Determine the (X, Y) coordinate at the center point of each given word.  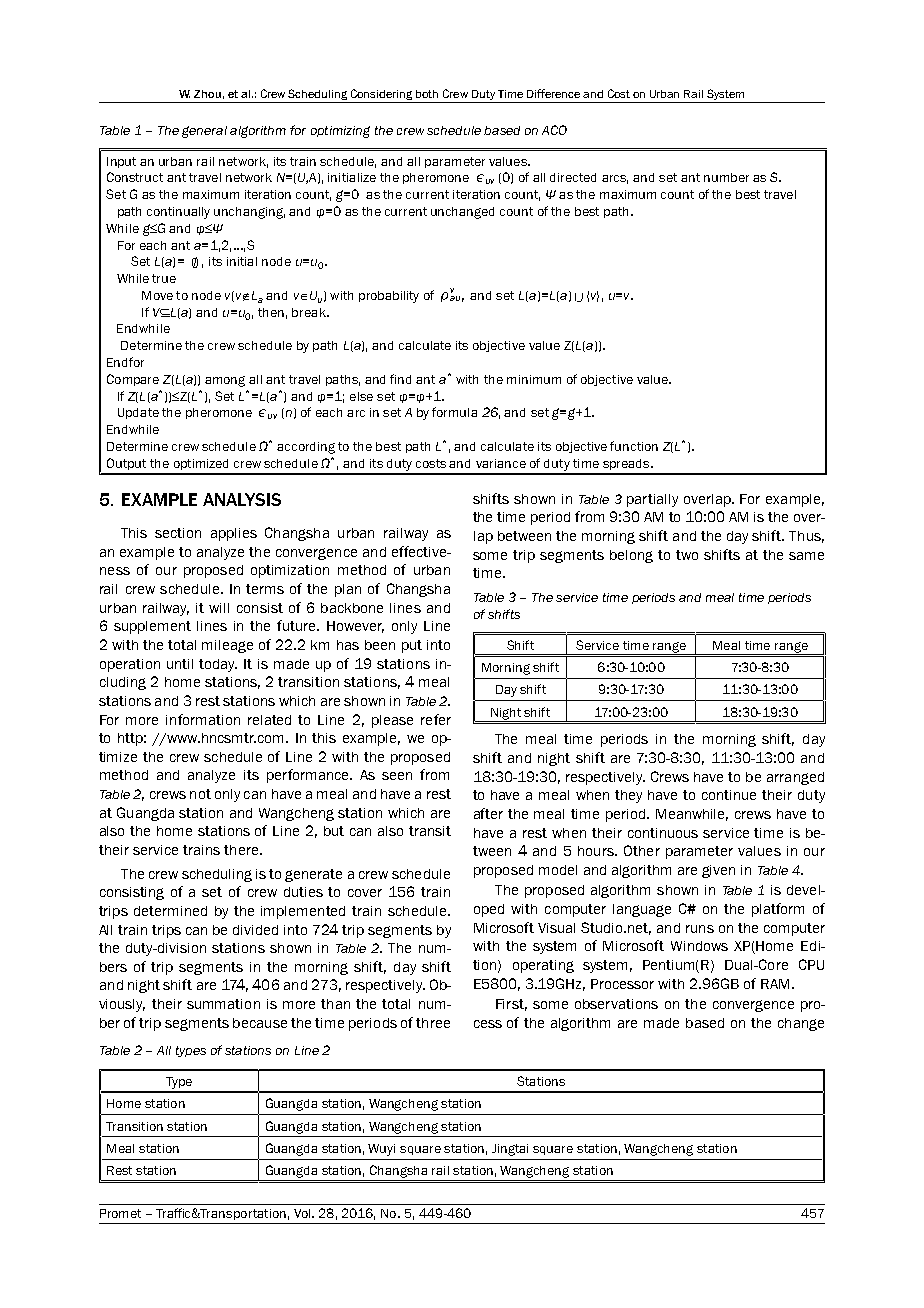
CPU (811, 964)
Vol (303, 1213)
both (427, 94)
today (218, 665)
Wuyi (381, 1150)
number (726, 177)
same (806, 556)
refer (436, 719)
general (204, 132)
